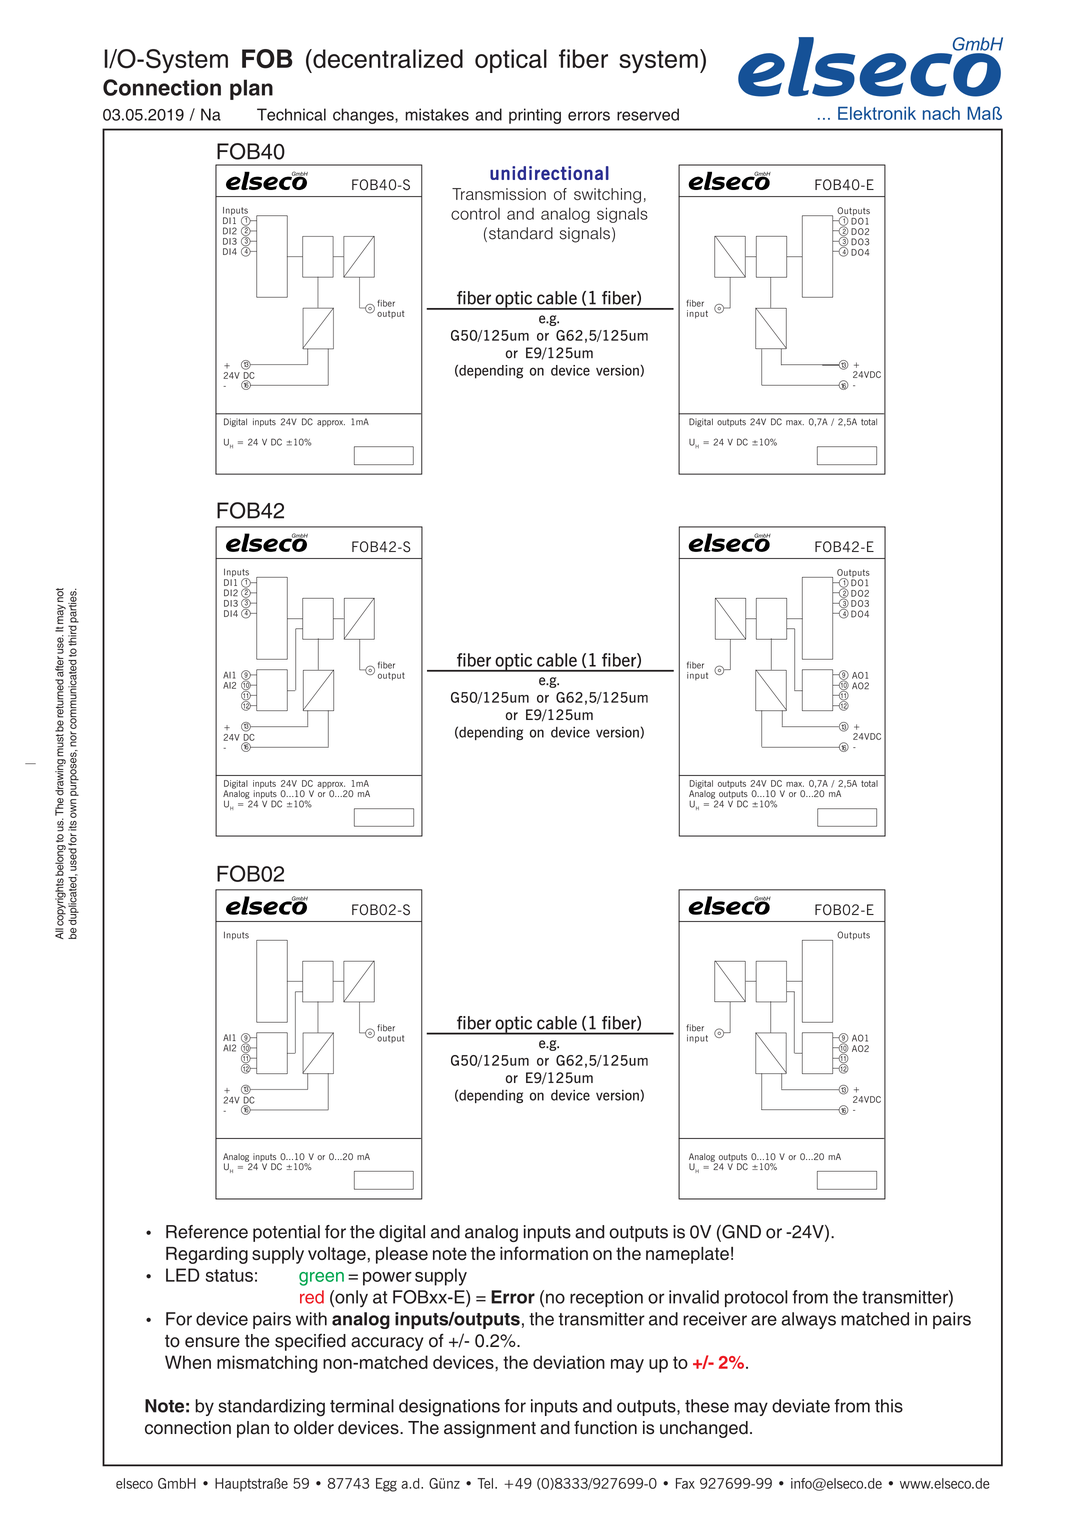 The image size is (1079, 1527). Describe the element at coordinates (475, 214) in the image. I see `control` at that location.
